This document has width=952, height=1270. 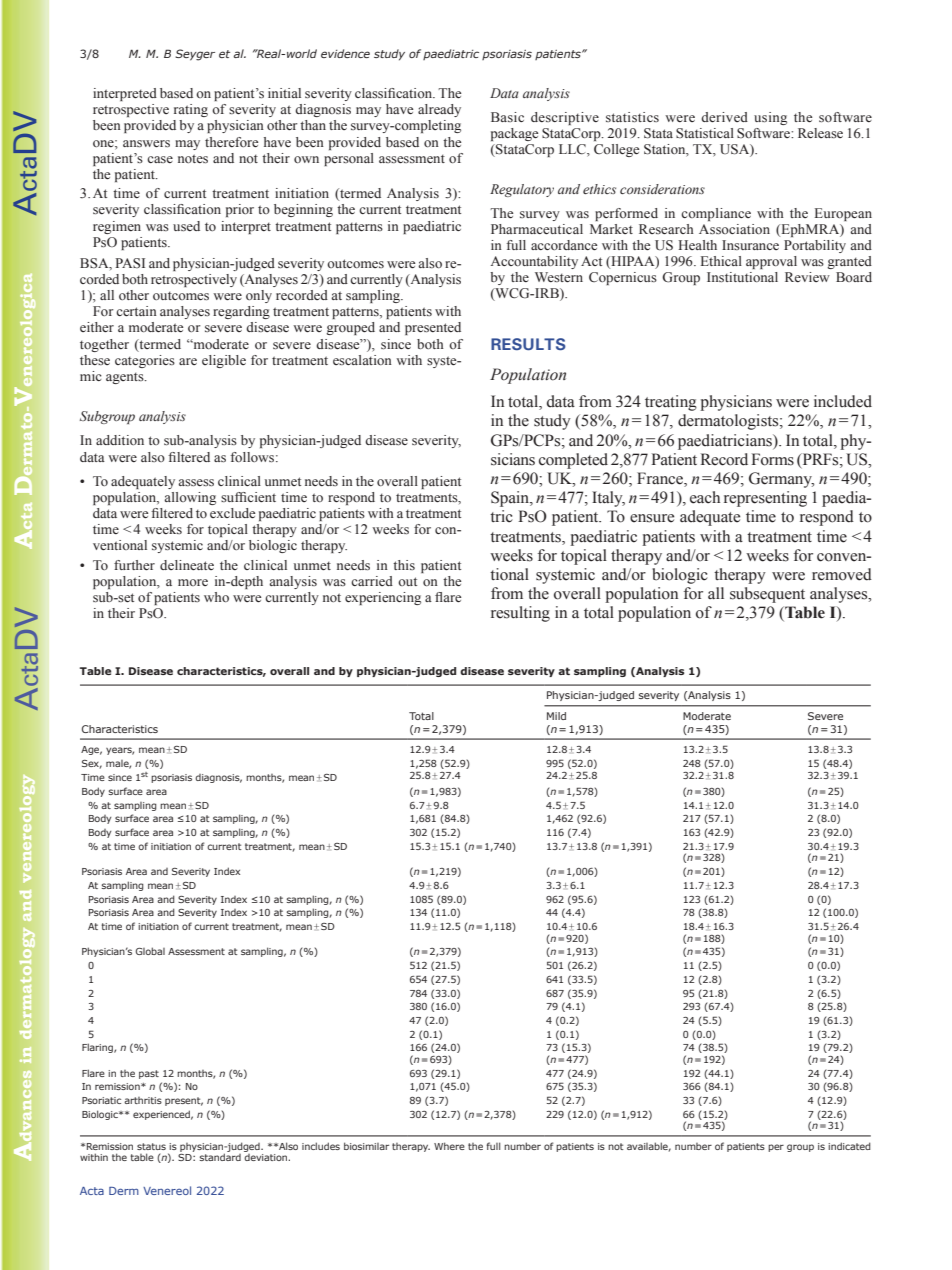 I want to click on using, so click(x=770, y=118).
